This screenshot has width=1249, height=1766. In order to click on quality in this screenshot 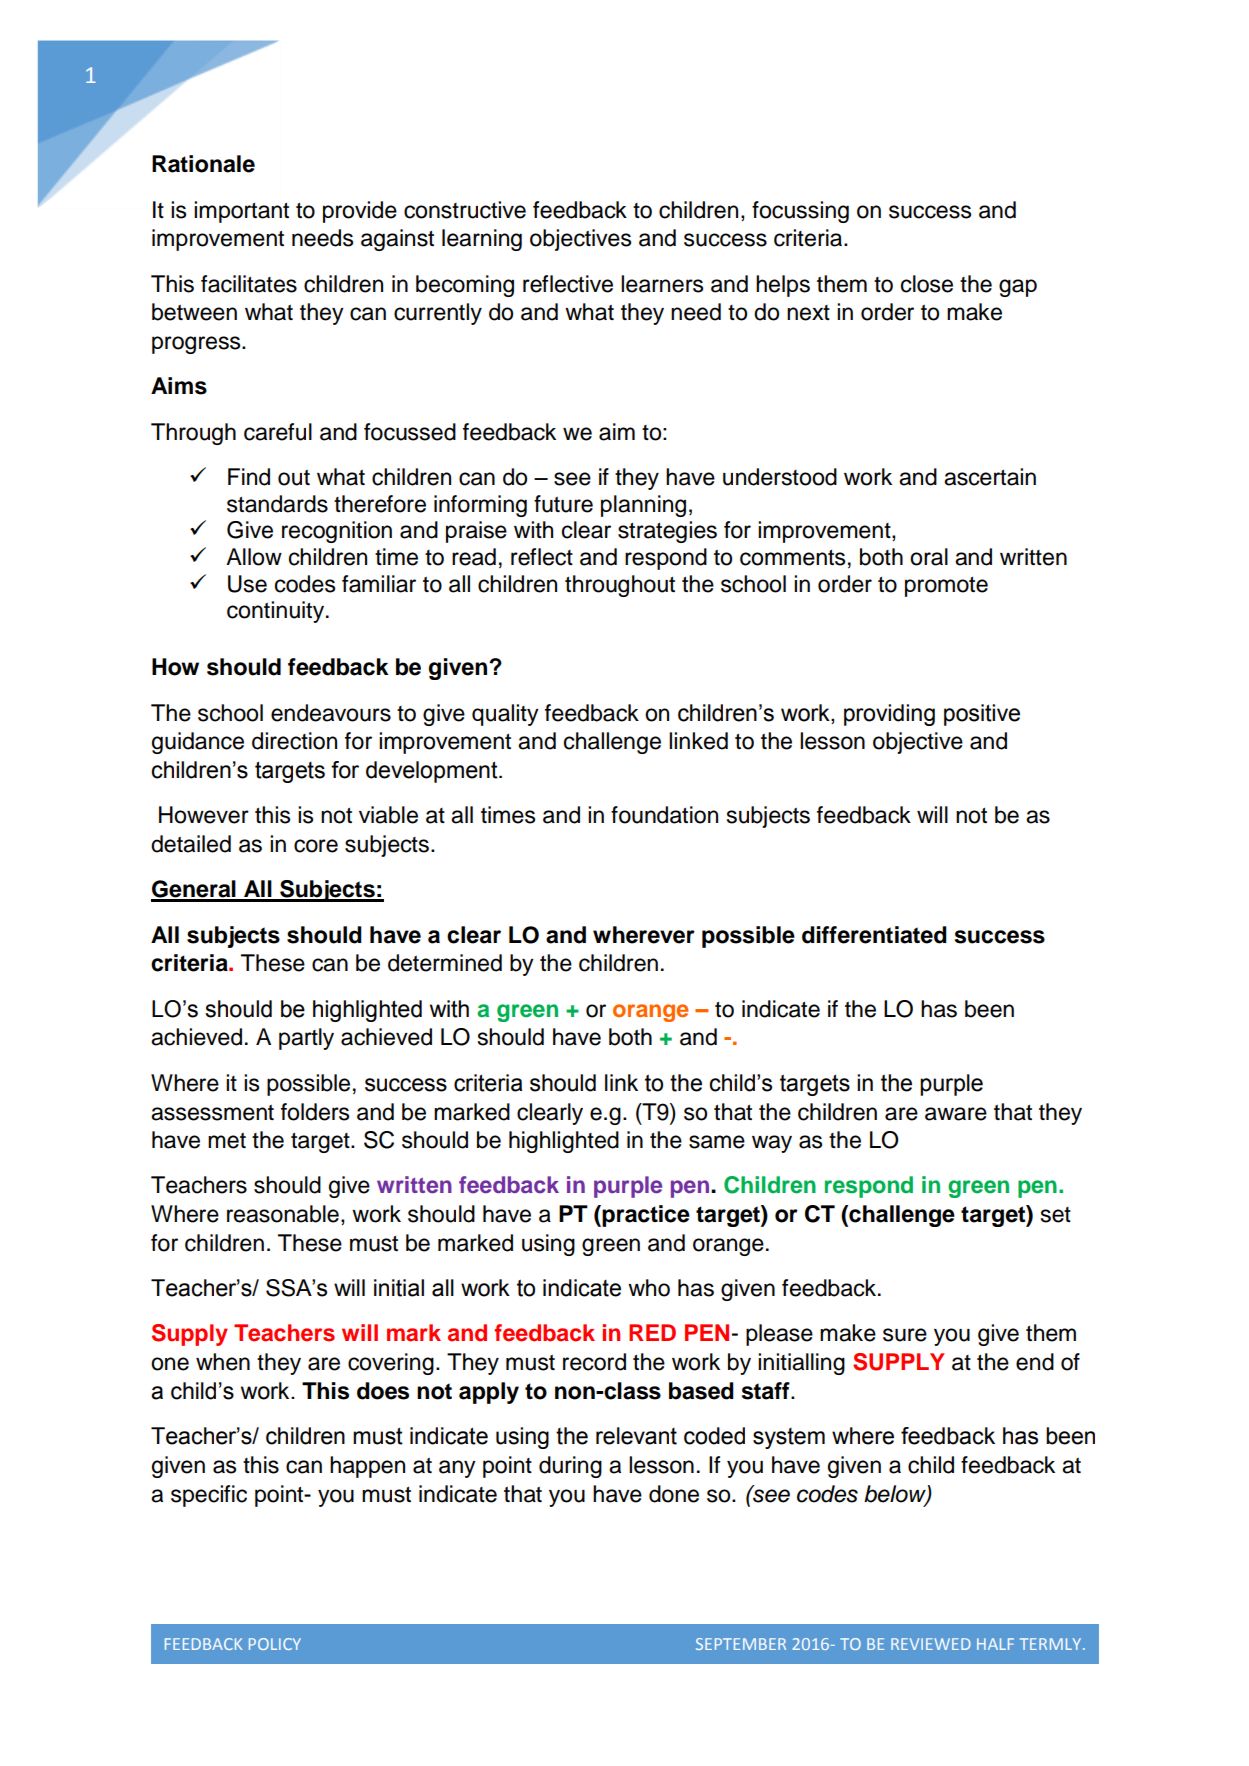, I will do `click(505, 715)`.
